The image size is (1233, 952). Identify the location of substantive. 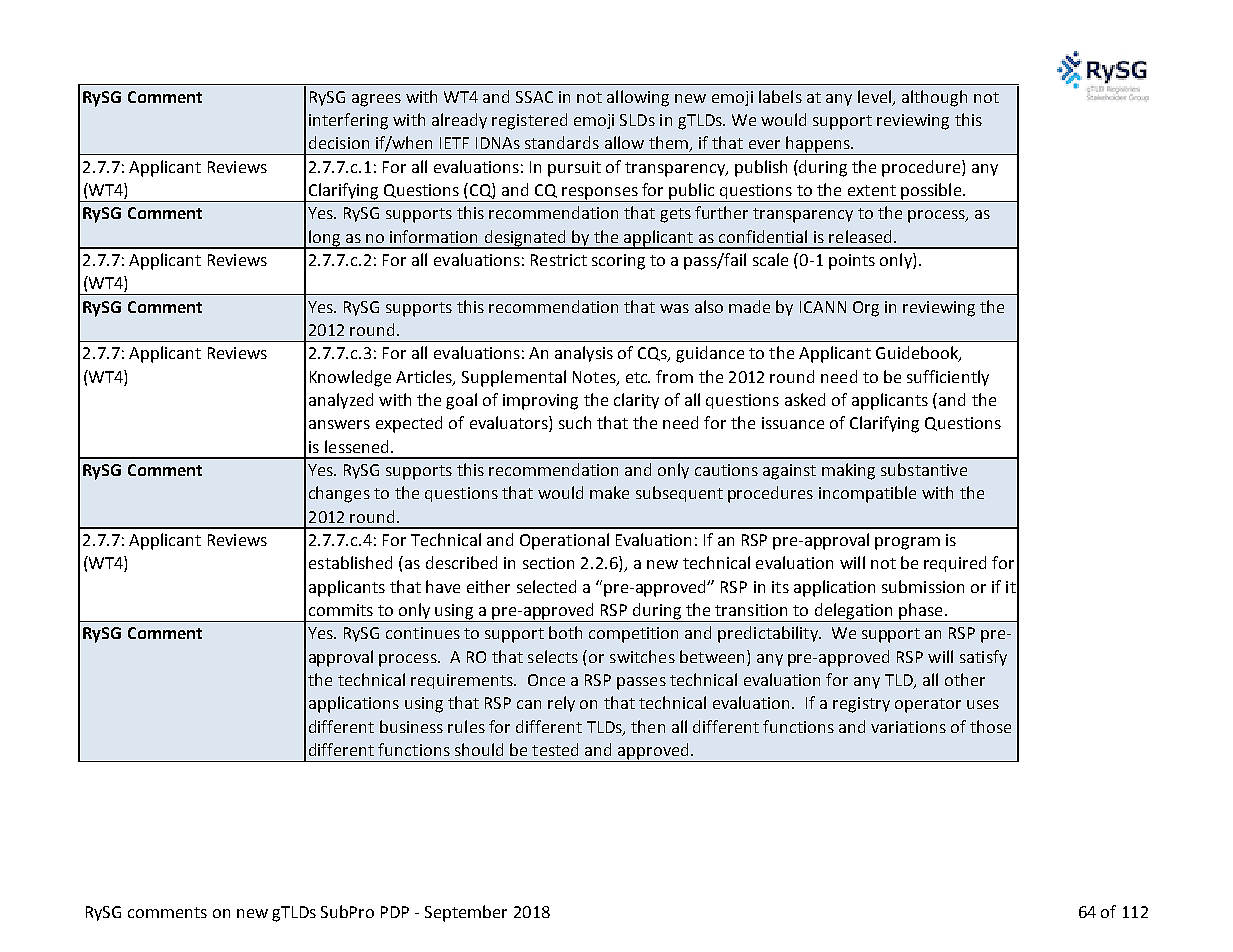
(924, 469).
